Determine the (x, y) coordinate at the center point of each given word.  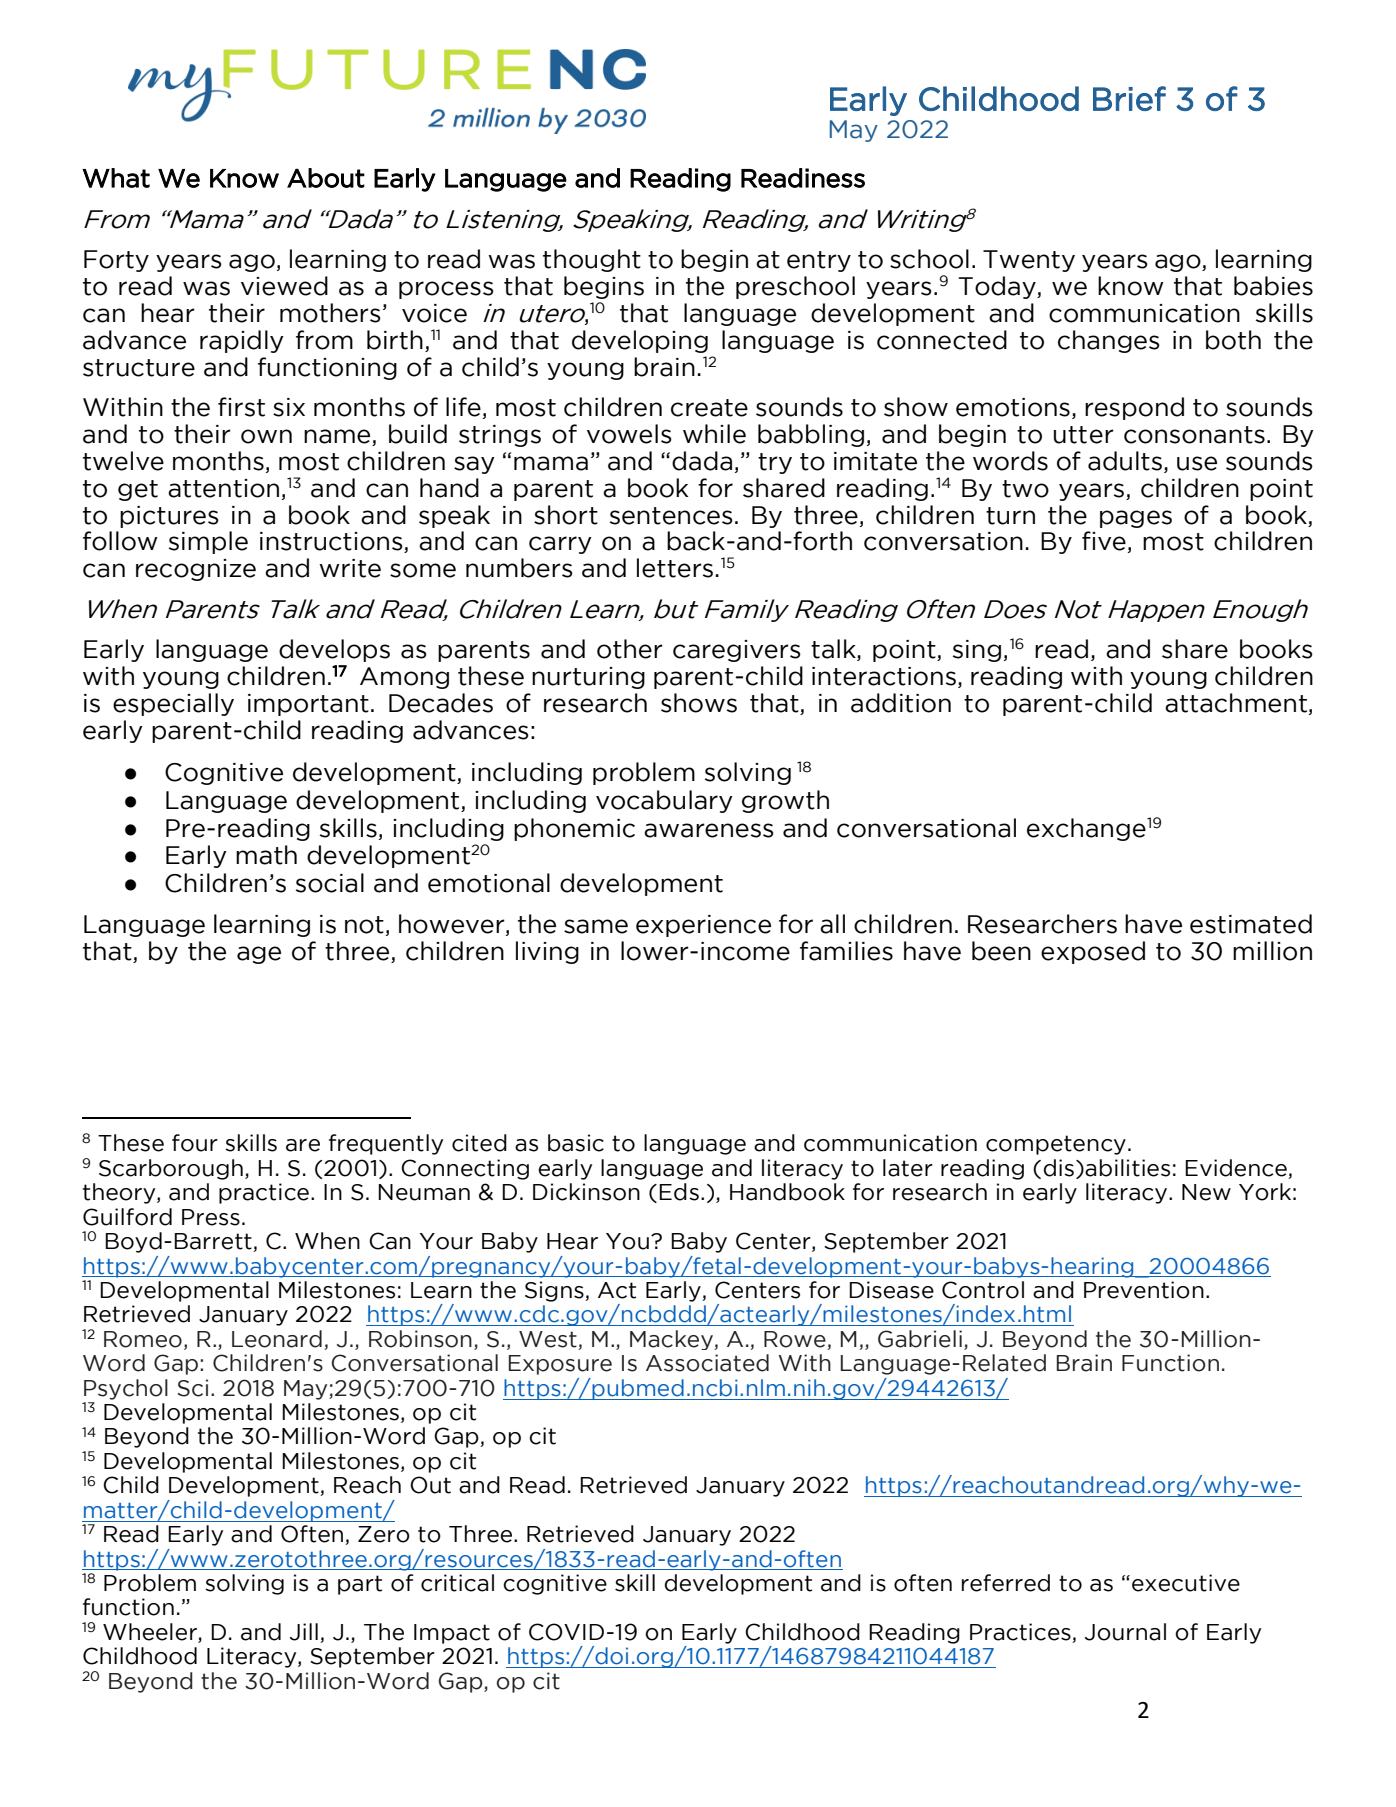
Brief (1129, 98)
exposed (1093, 952)
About (326, 178)
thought (592, 260)
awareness (709, 830)
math (266, 855)
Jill (304, 1632)
